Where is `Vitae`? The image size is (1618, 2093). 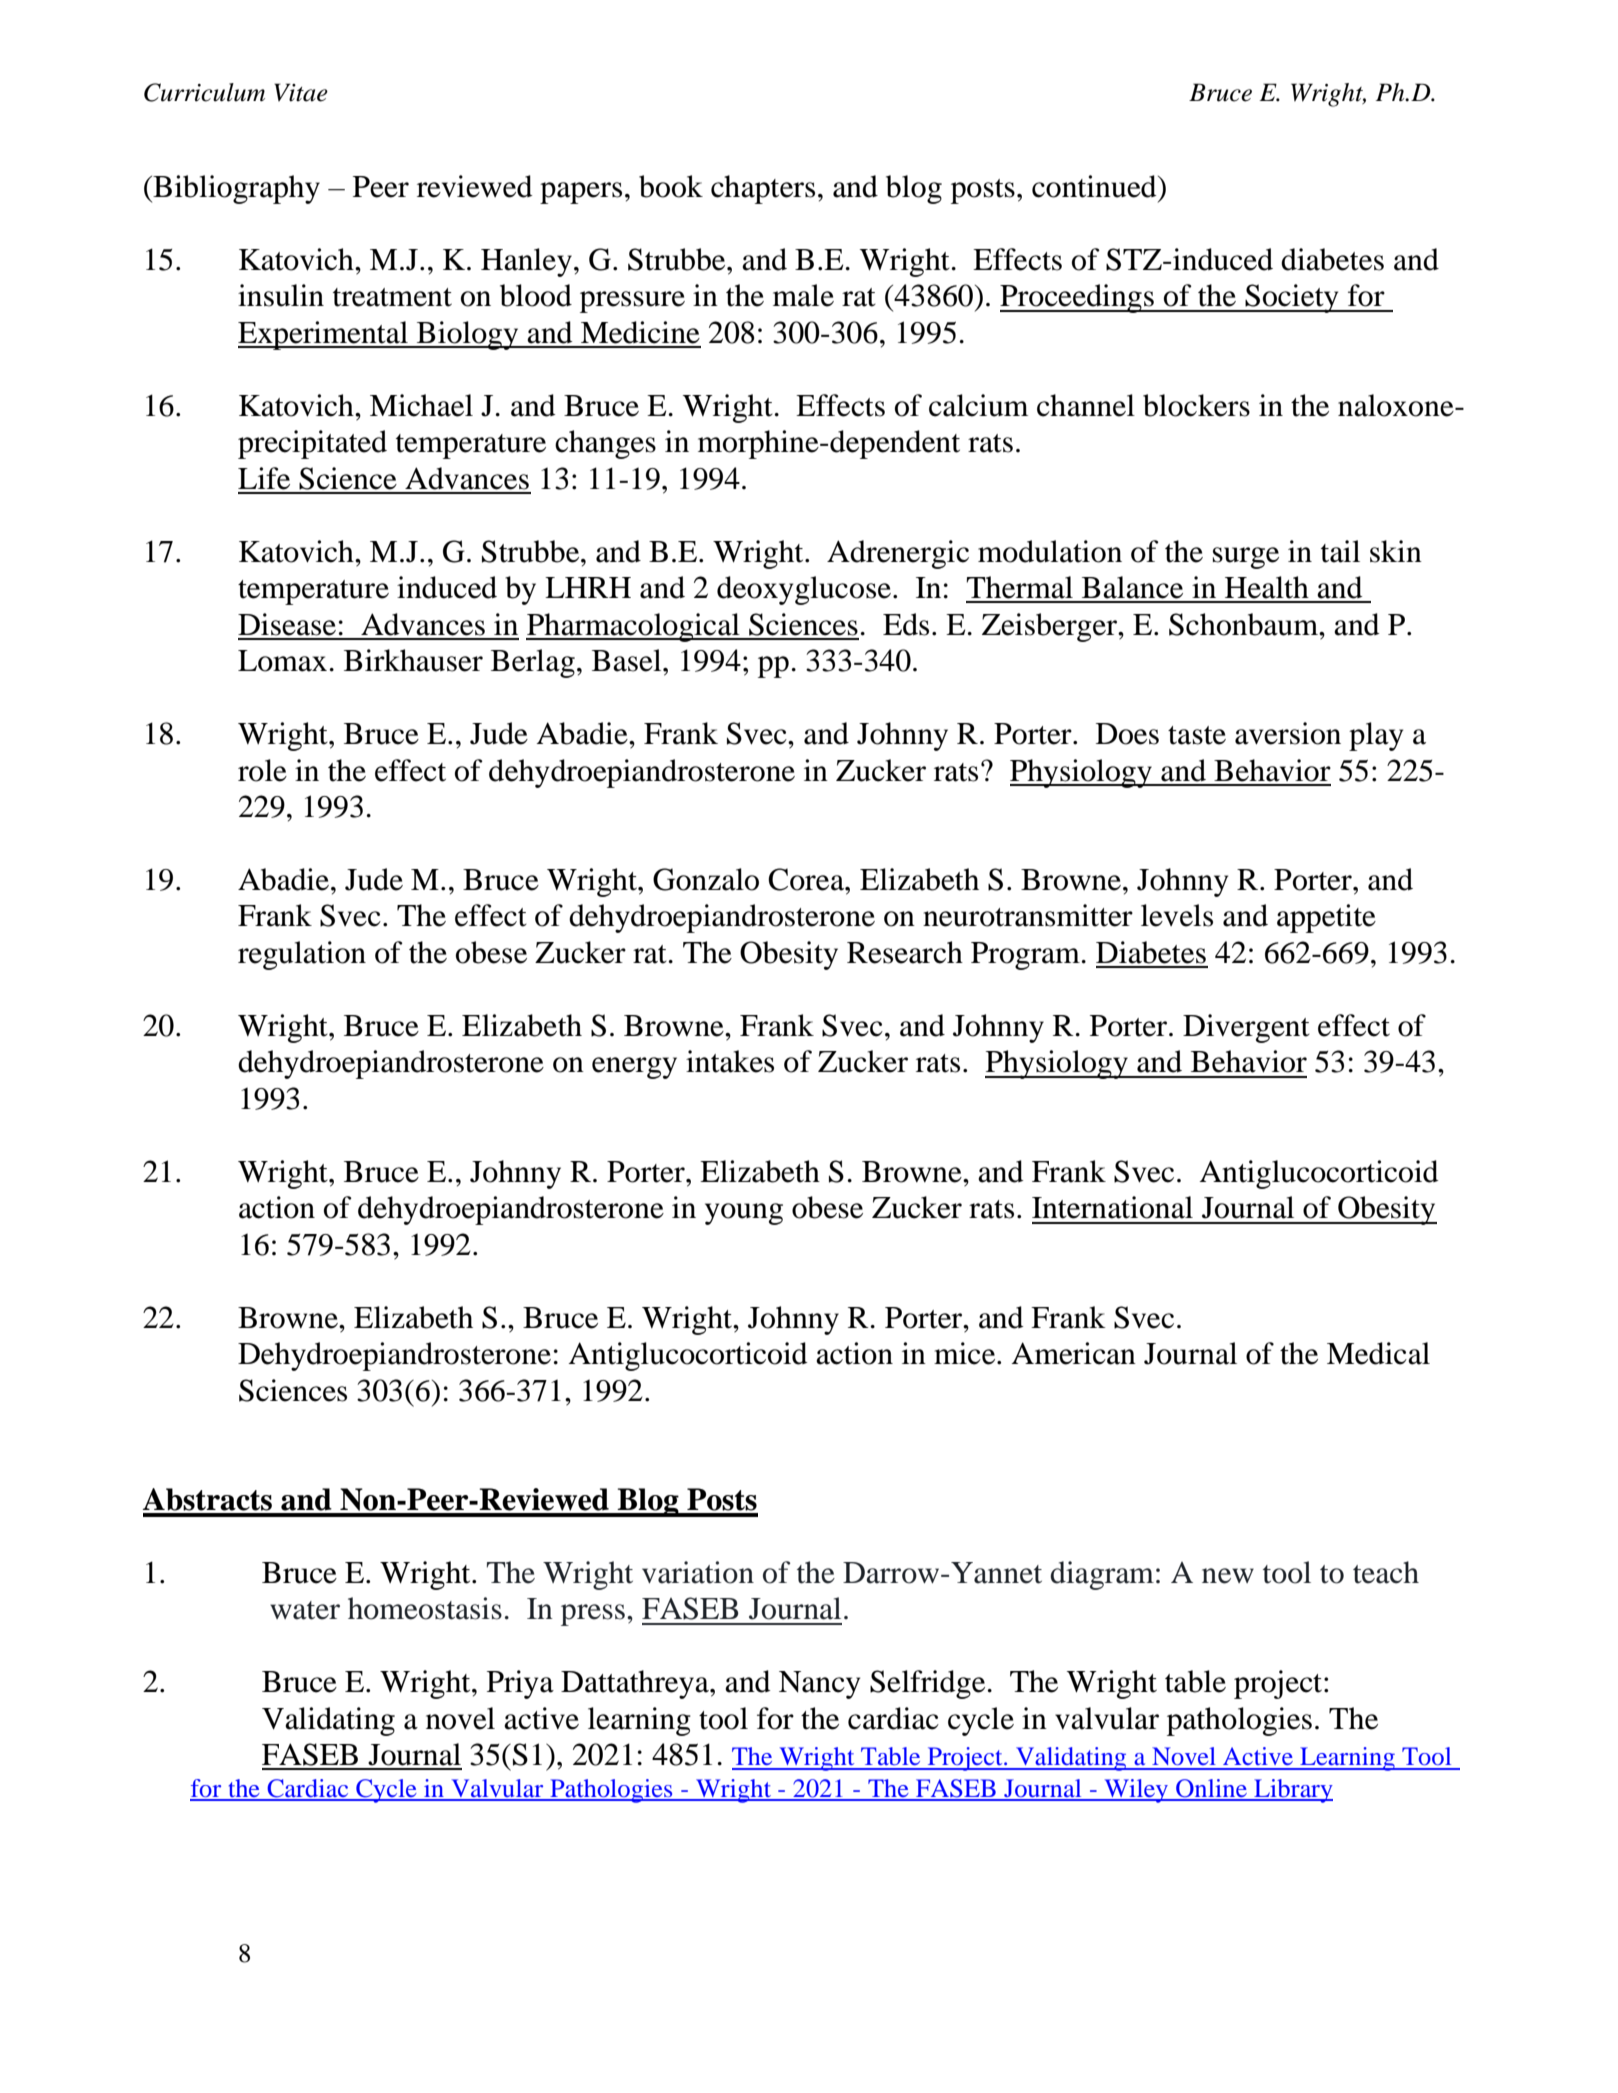
Vitae is located at coordinates (301, 92).
